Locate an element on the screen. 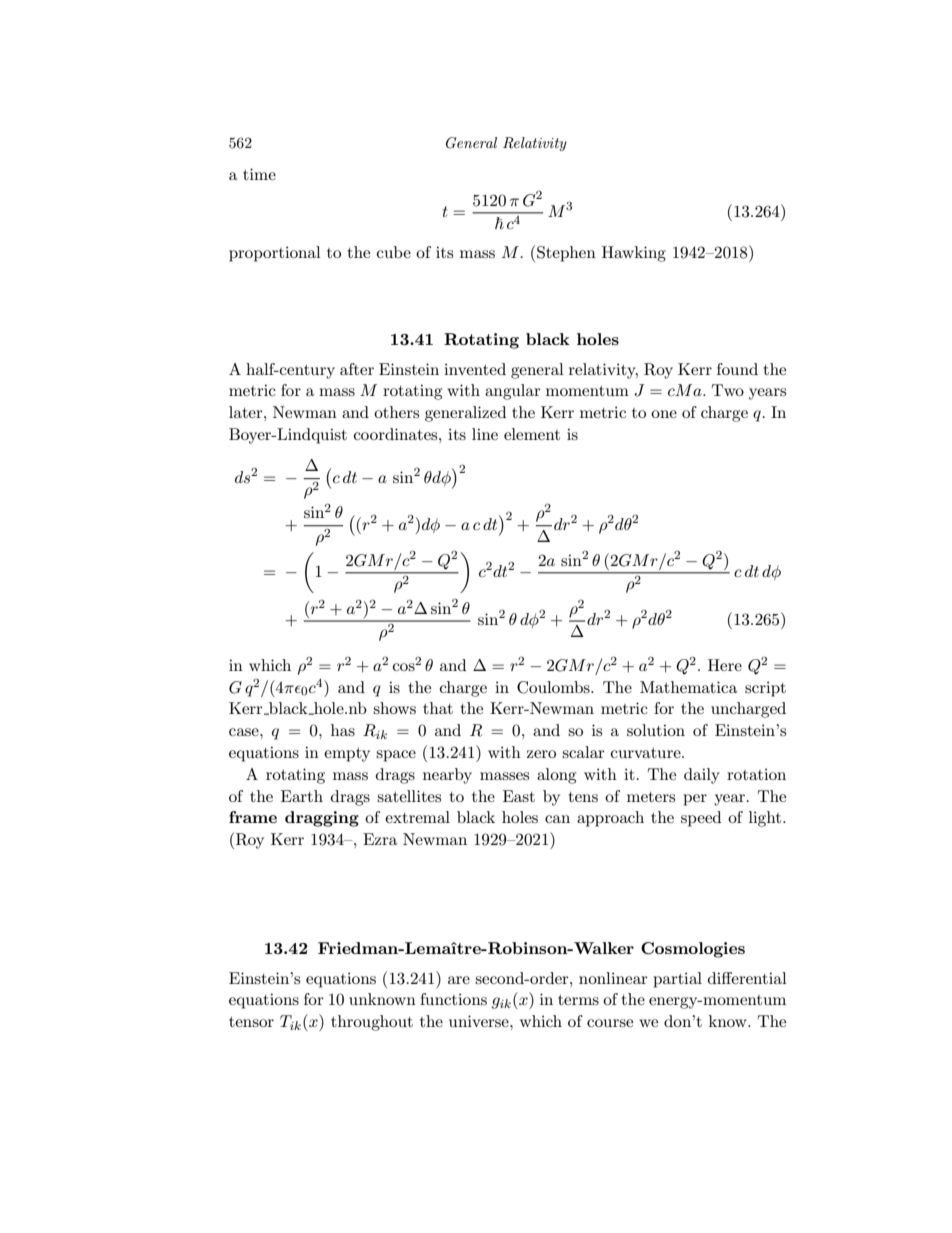 The height and width of the screenshot is (1233, 952). shows is located at coordinates (394, 708).
